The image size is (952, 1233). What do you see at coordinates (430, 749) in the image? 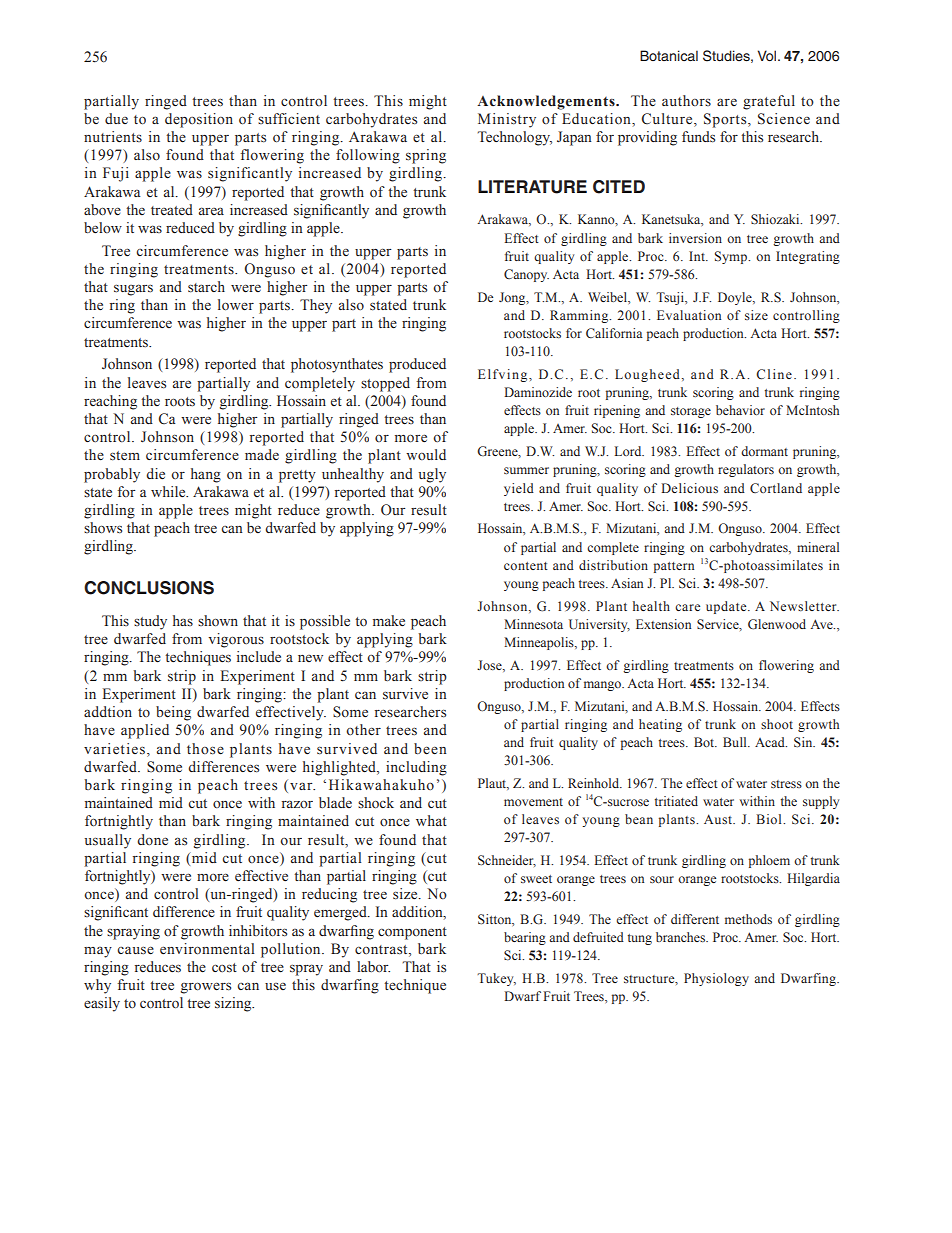
I see `been` at bounding box center [430, 749].
